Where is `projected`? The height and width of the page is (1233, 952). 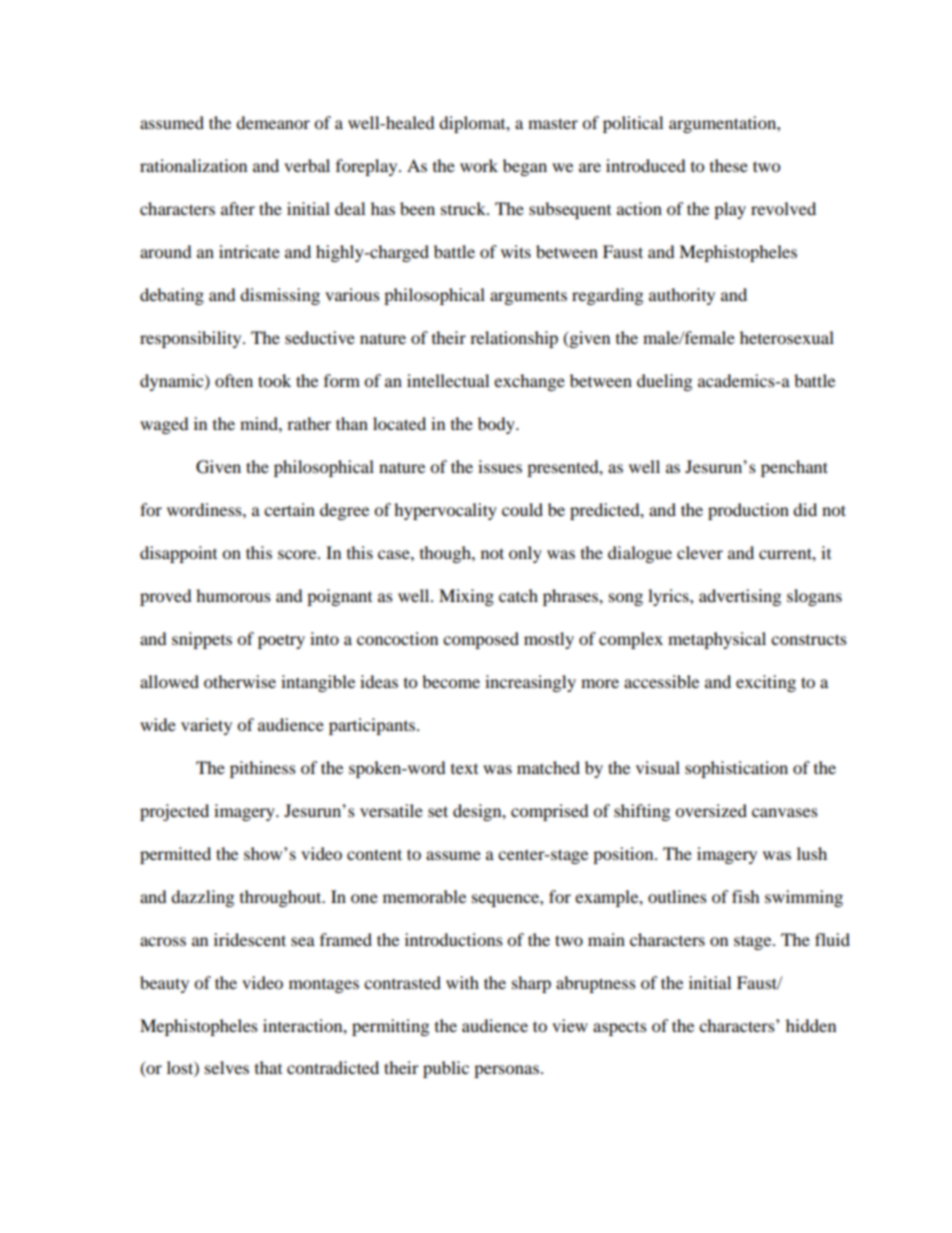
projected is located at coordinates (174, 812).
